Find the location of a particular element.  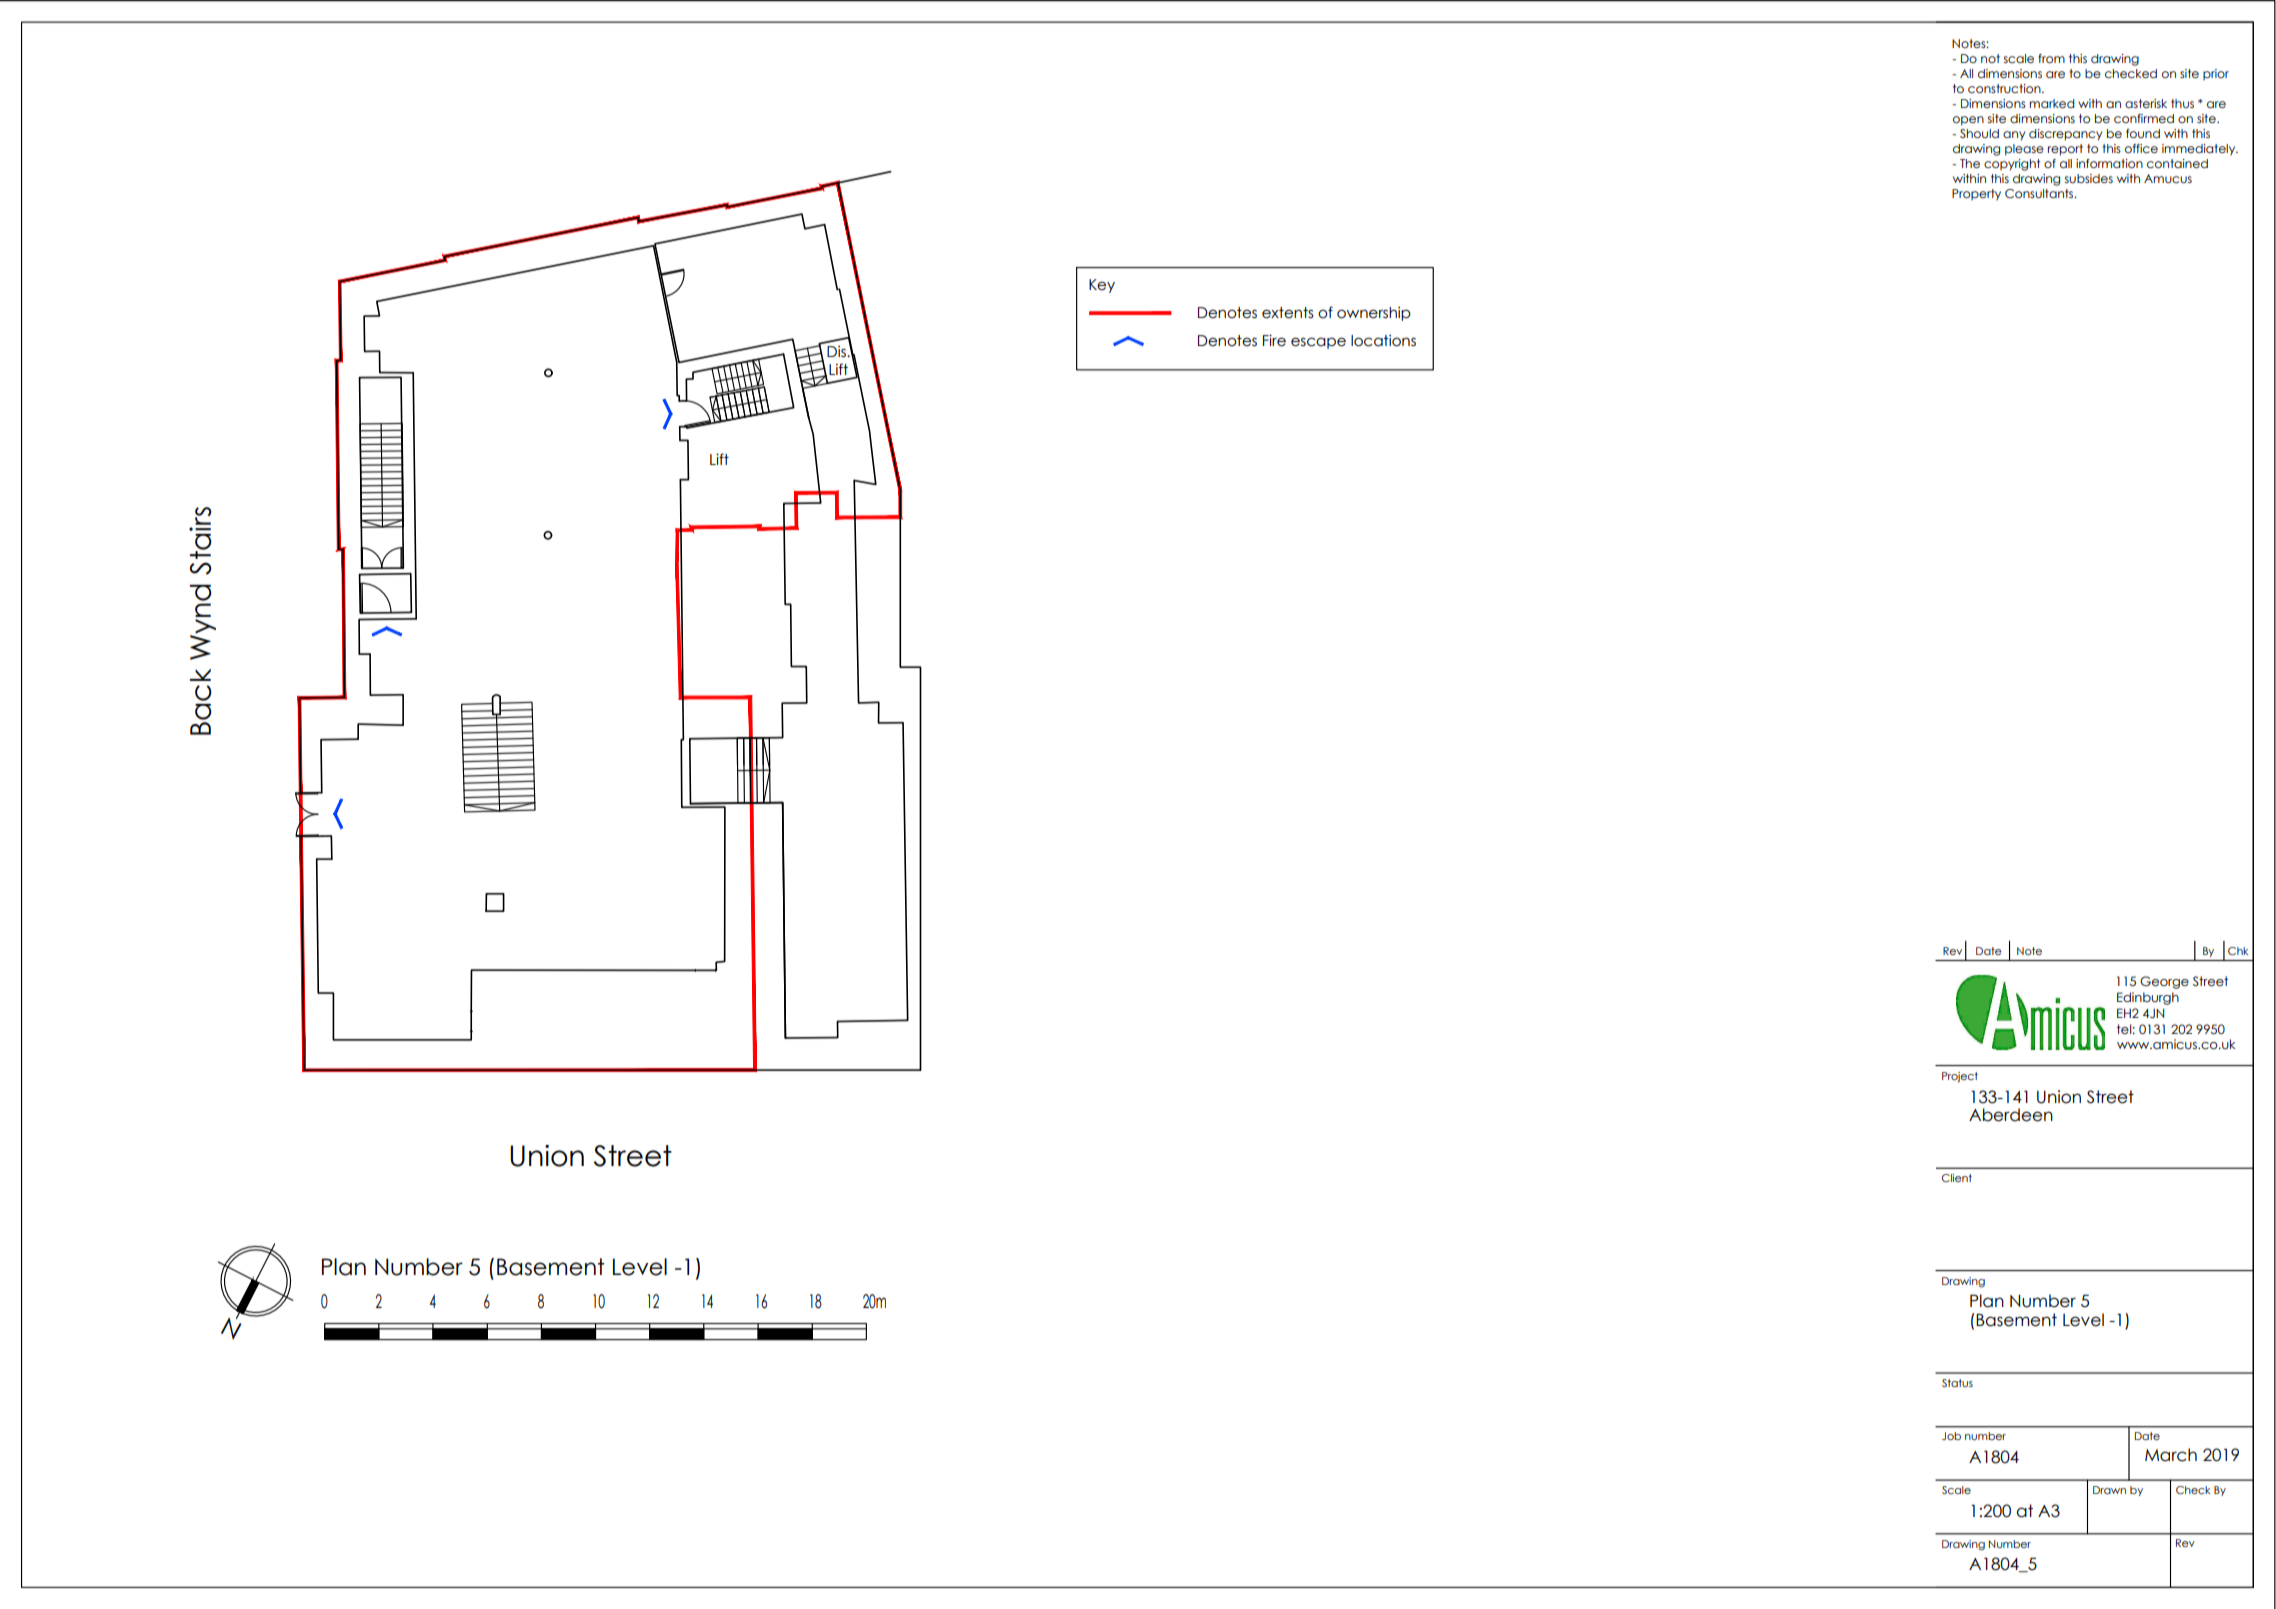

Fire is located at coordinates (1274, 340).
